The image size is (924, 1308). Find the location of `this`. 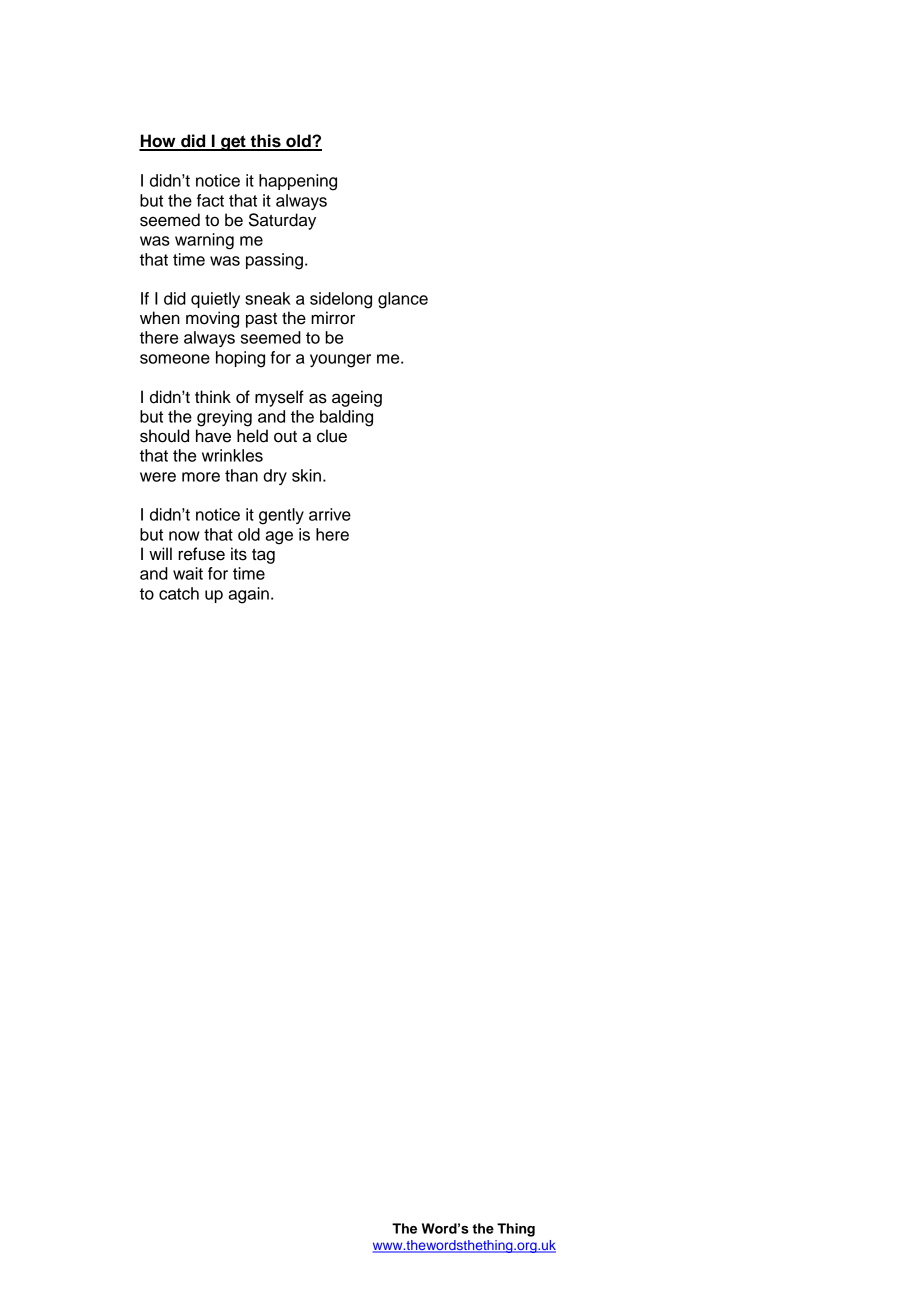

this is located at coordinates (265, 142).
